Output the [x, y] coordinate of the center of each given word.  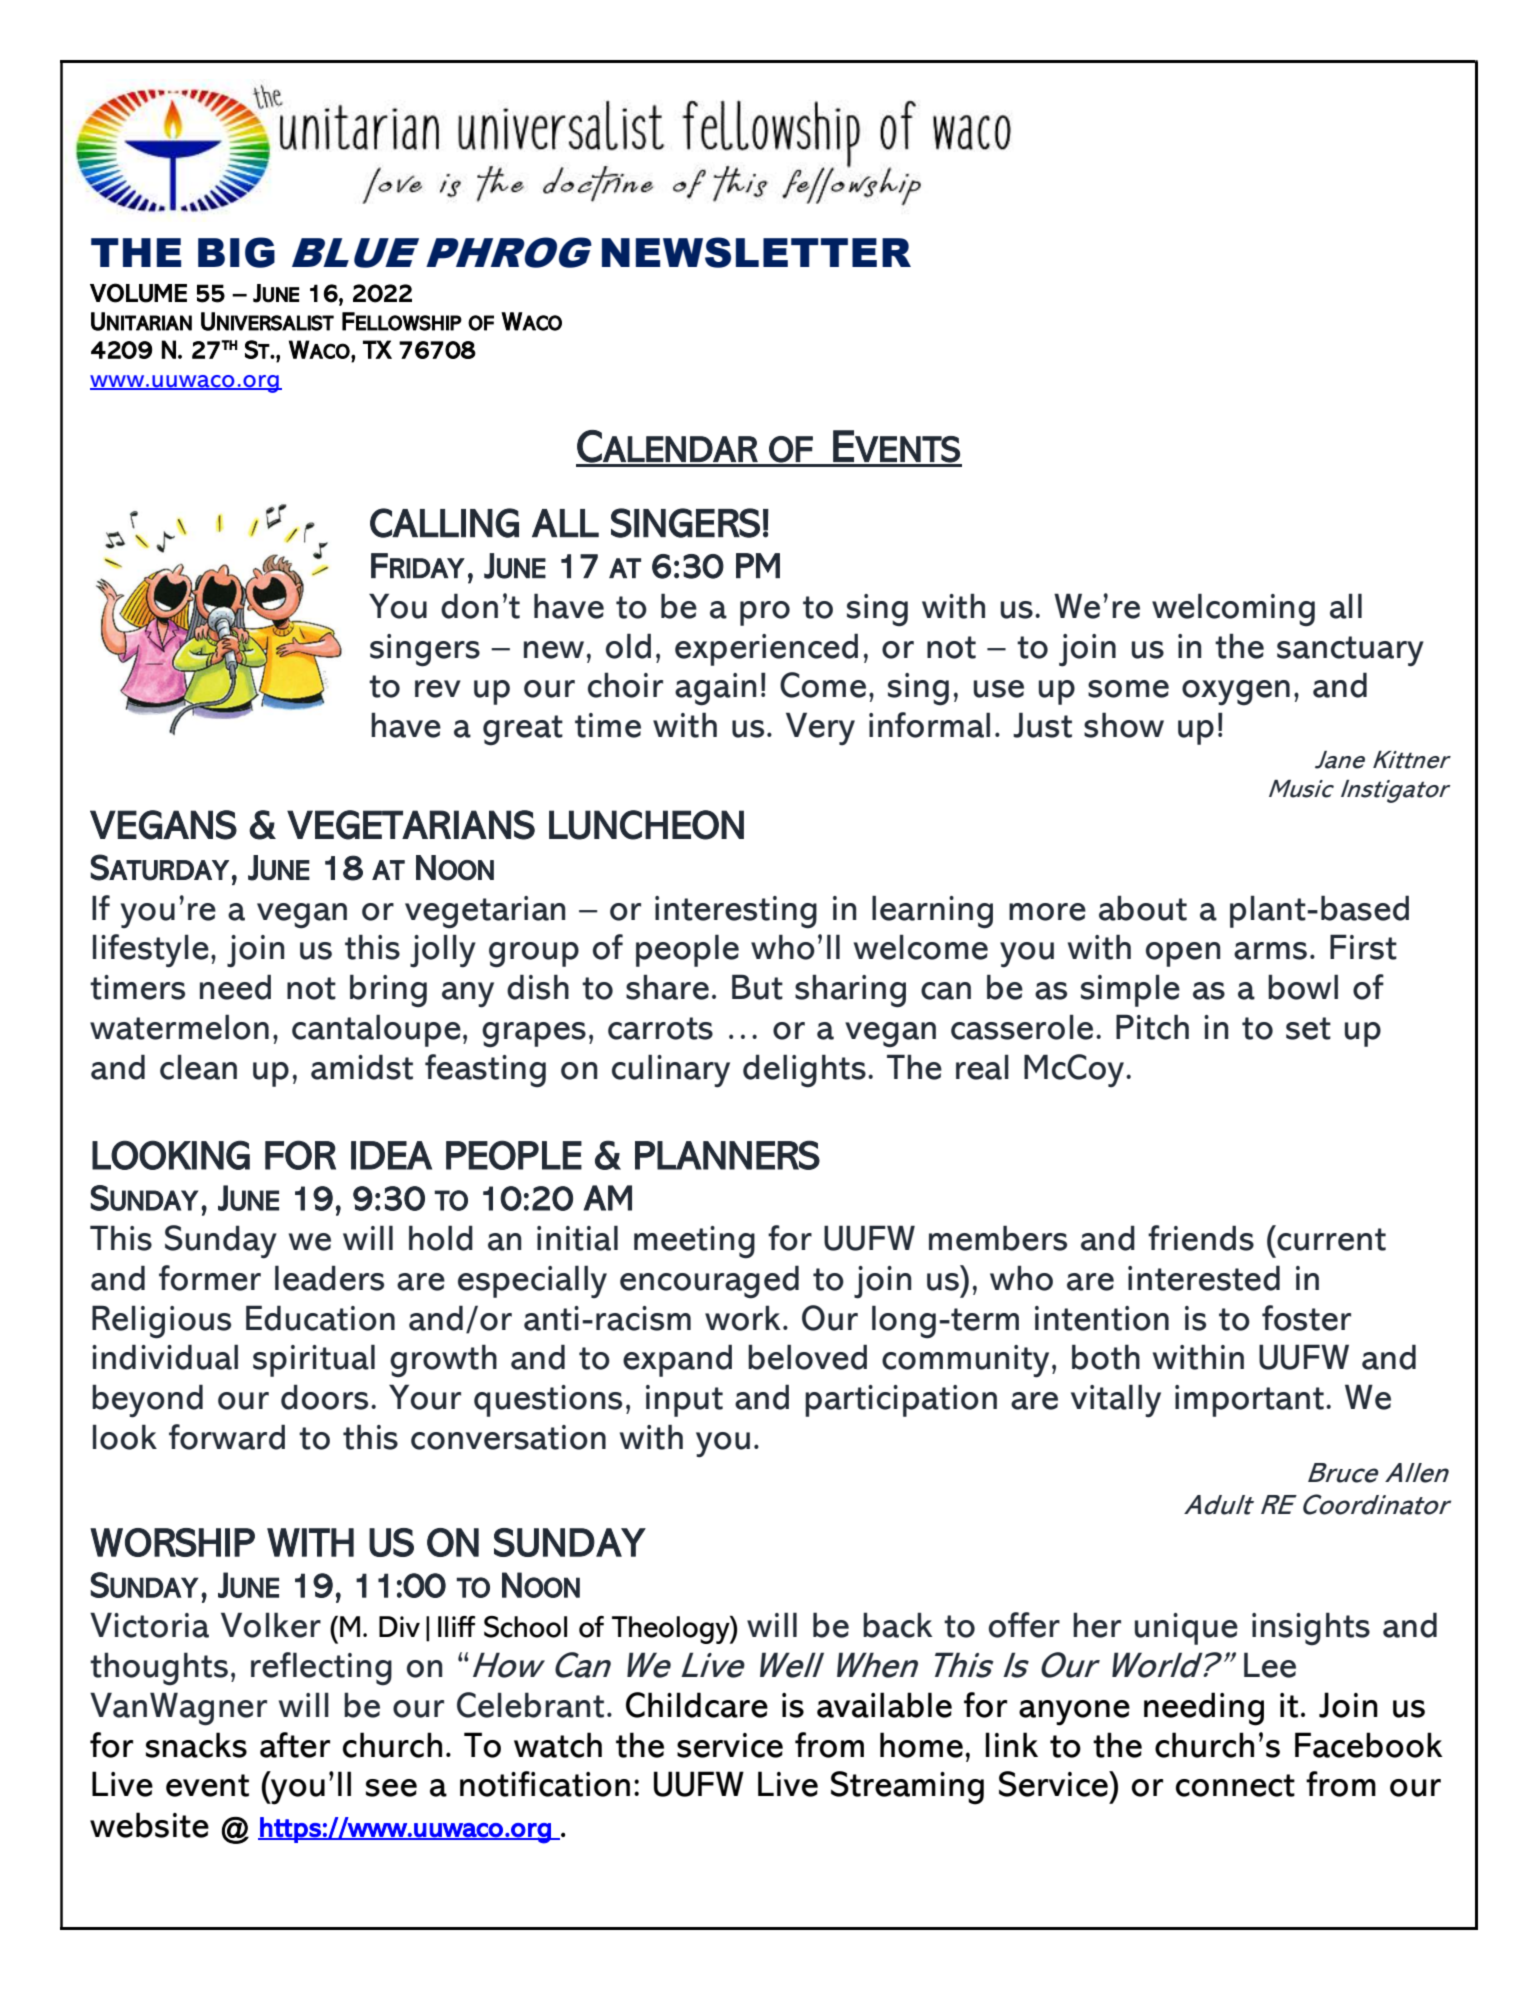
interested [1204, 1278]
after [295, 1745]
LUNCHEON [646, 825]
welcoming [1233, 610]
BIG [236, 252]
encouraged [709, 1282]
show [1124, 725]
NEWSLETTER [756, 252]
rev [438, 689]
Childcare [697, 1705]
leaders [329, 1278]
